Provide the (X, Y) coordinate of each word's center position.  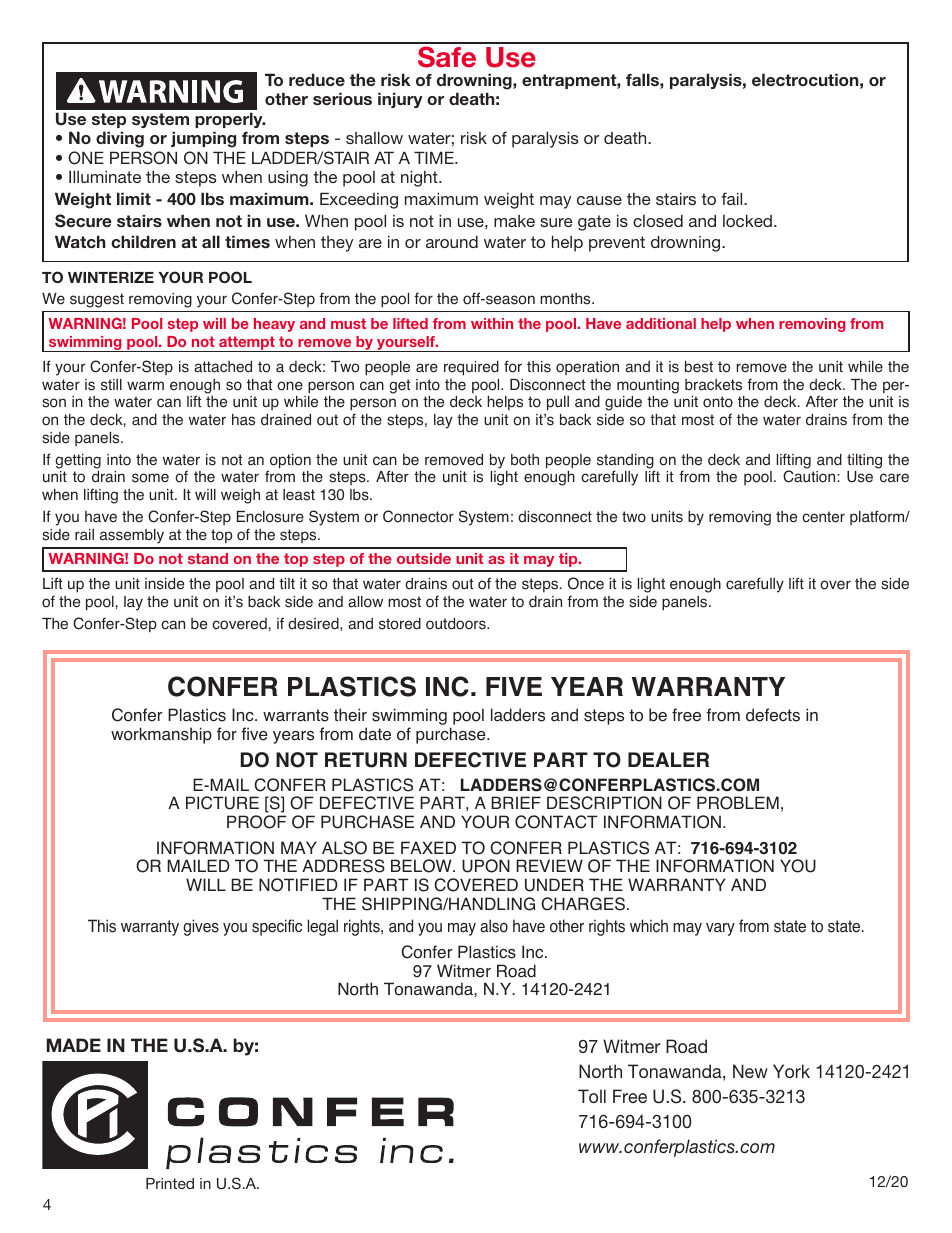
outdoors (457, 624)
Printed (170, 1183)
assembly (132, 536)
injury (400, 100)
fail (733, 198)
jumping (203, 139)
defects (773, 715)
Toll (592, 1096)
